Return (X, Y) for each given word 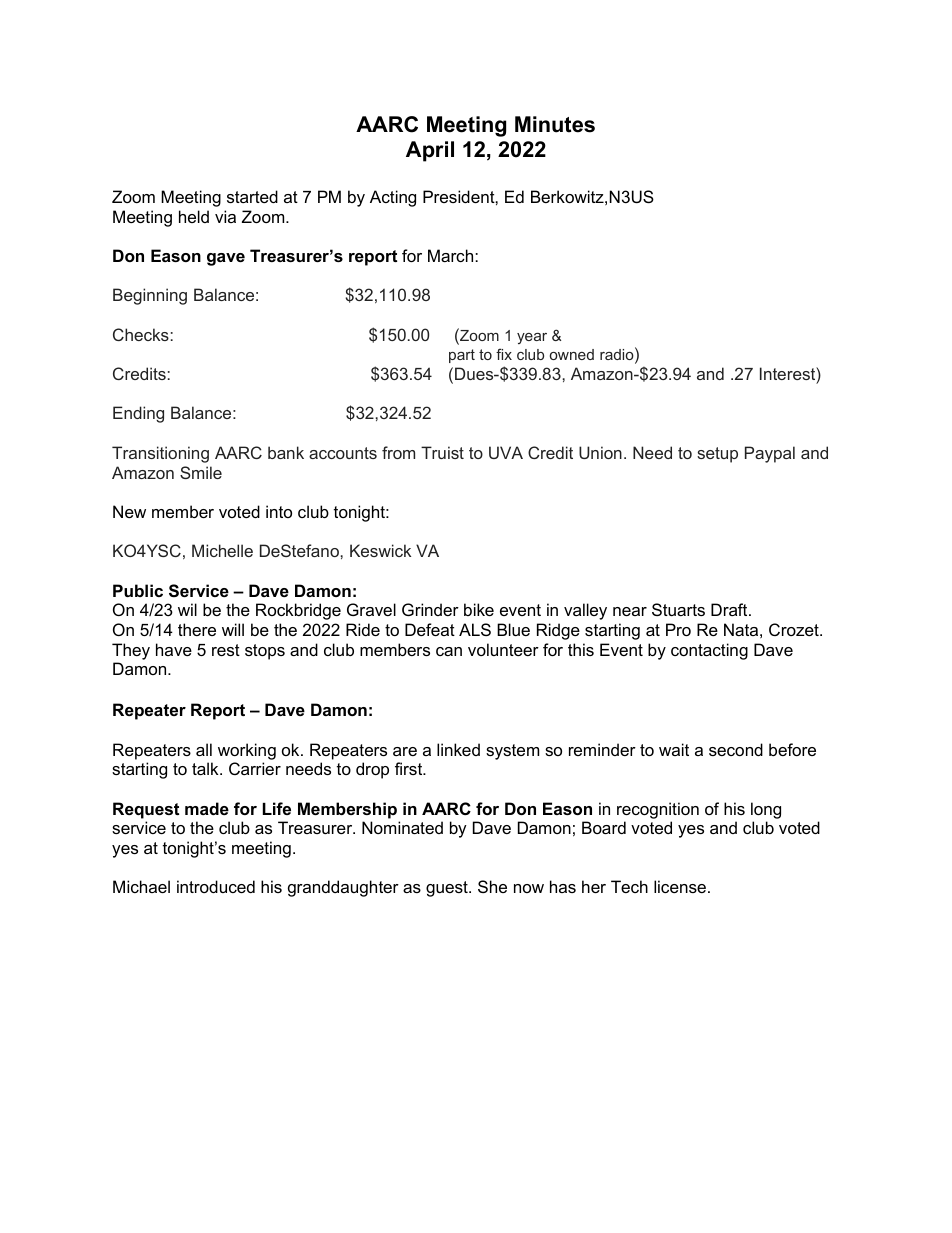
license (680, 886)
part (462, 356)
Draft (730, 609)
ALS (475, 629)
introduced (216, 886)
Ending (138, 414)
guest (448, 889)
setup (717, 455)
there (197, 629)
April (430, 151)
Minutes (555, 124)
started (252, 196)
